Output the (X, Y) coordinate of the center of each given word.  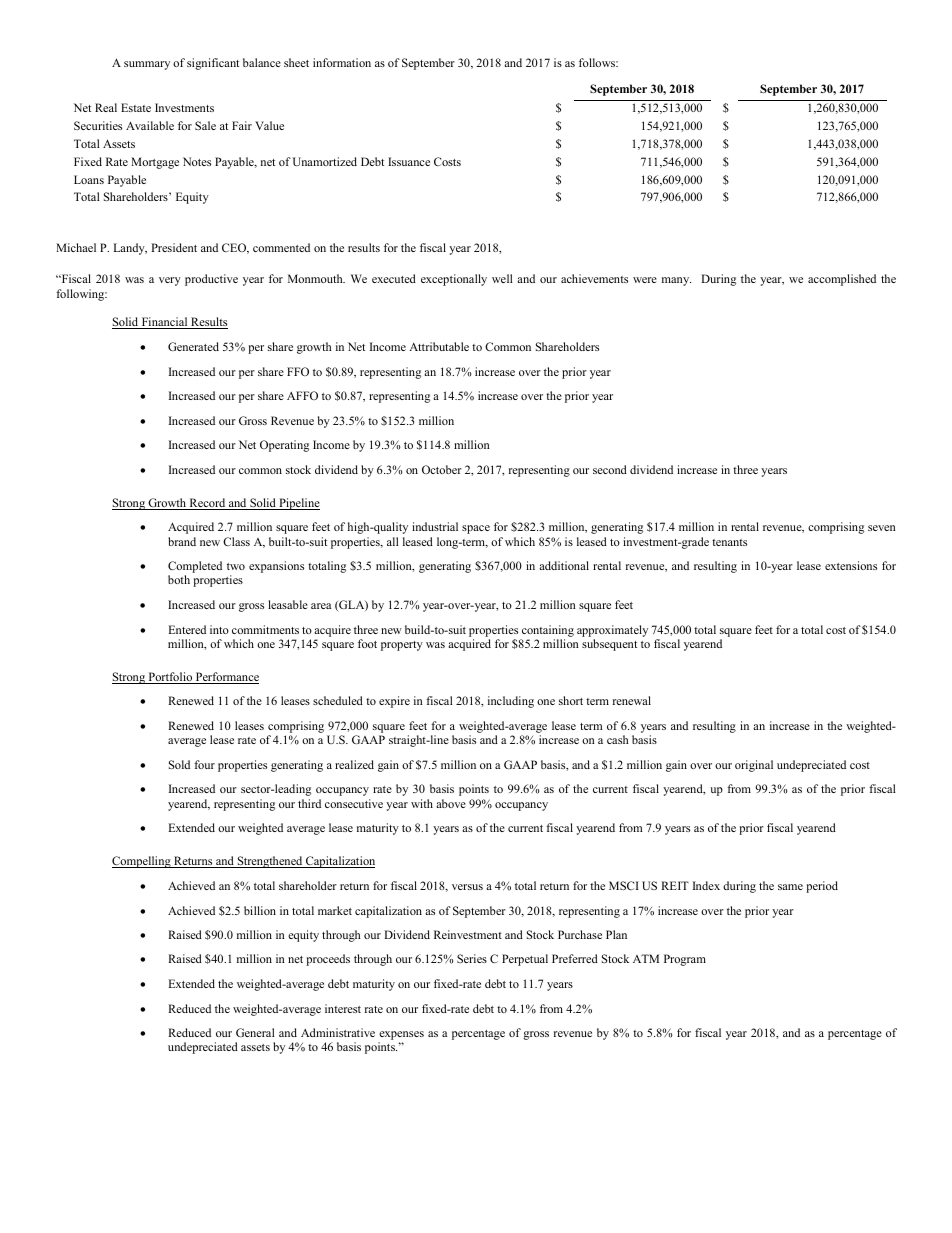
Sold (179, 764)
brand (182, 541)
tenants (729, 542)
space (476, 529)
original (754, 766)
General (255, 1032)
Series (472, 958)
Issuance (409, 161)
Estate (136, 107)
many (676, 281)
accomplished (842, 280)
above (451, 803)
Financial (164, 323)
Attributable (439, 346)
